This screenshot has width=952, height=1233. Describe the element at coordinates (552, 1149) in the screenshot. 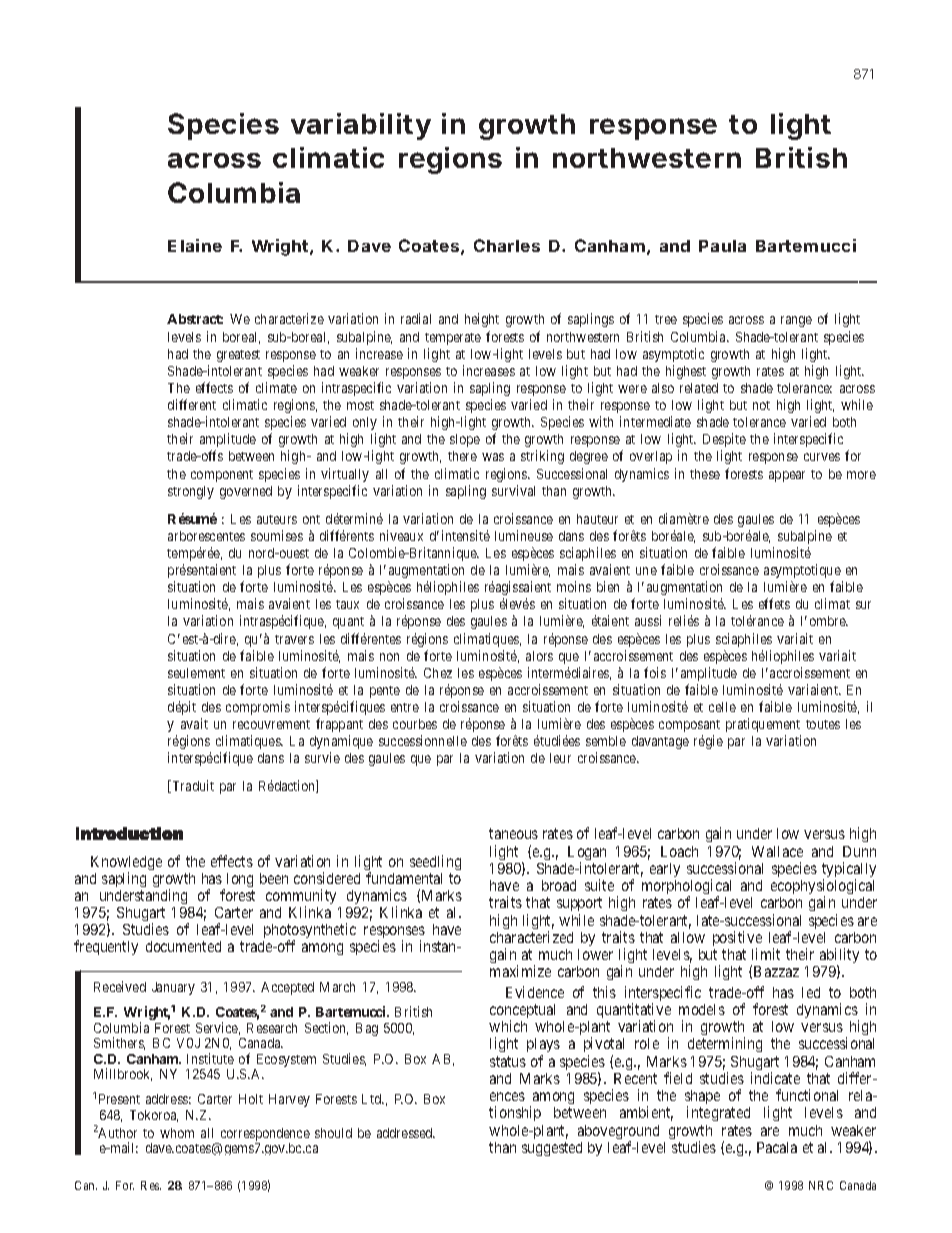

I see `suggested` at that location.
